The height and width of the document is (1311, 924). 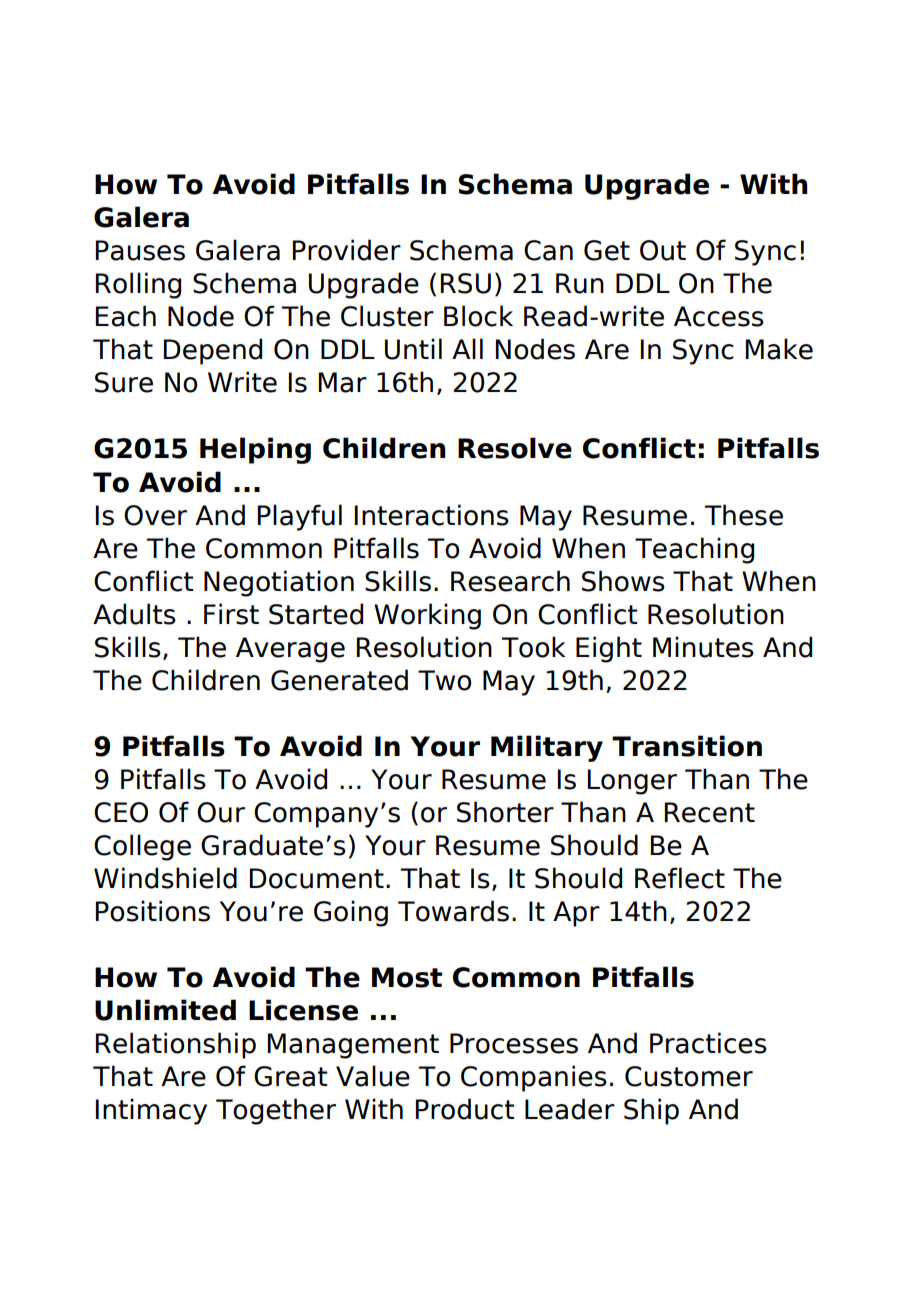 What do you see at coordinates (465, 1109) in the document?
I see `Product` at bounding box center [465, 1109].
